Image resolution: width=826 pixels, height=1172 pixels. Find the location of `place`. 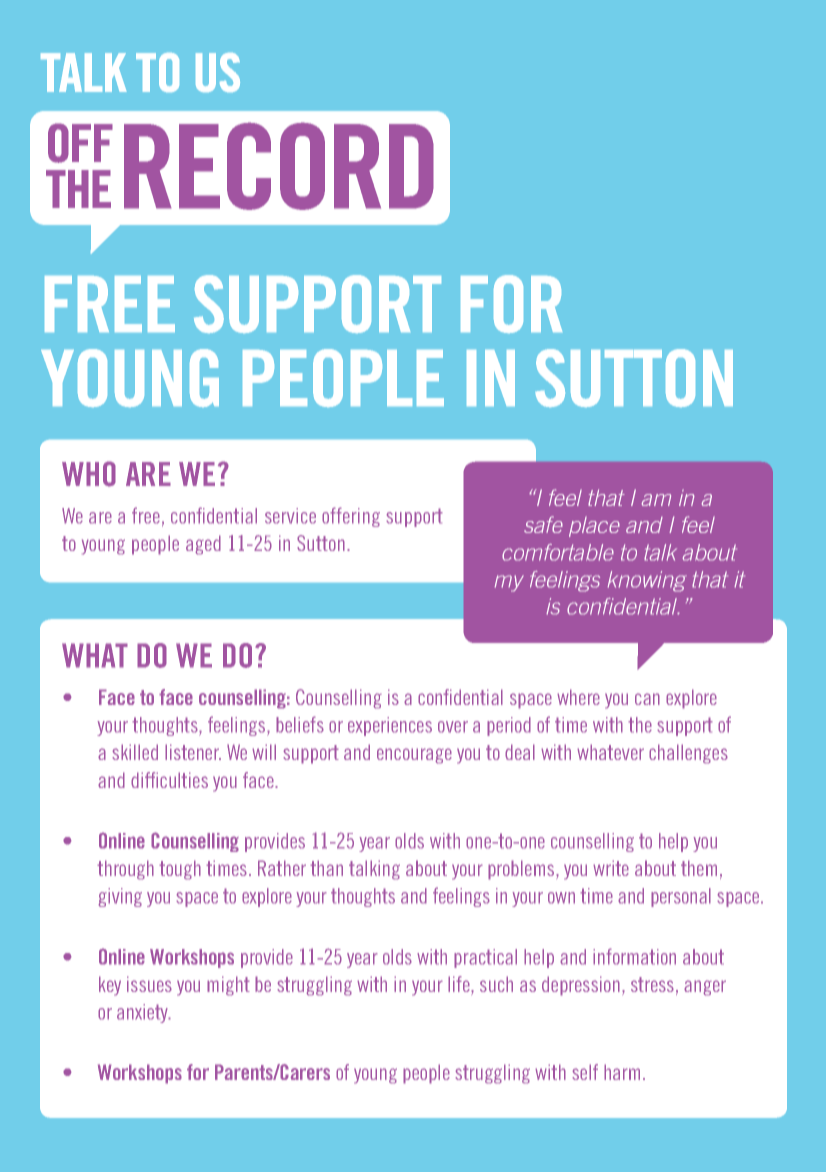

place is located at coordinates (594, 526).
